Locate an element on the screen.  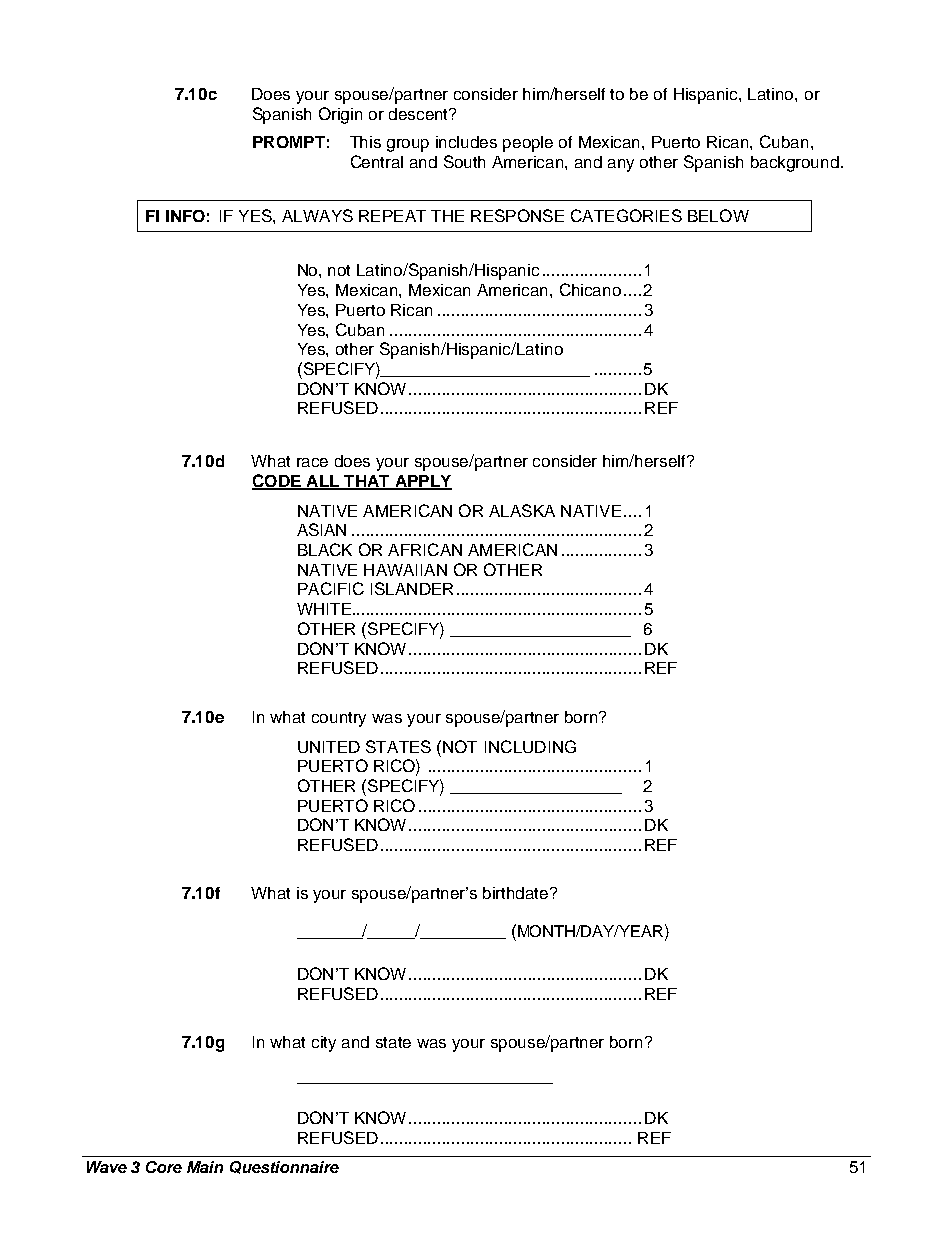
PROMPT is located at coordinates (289, 142).
